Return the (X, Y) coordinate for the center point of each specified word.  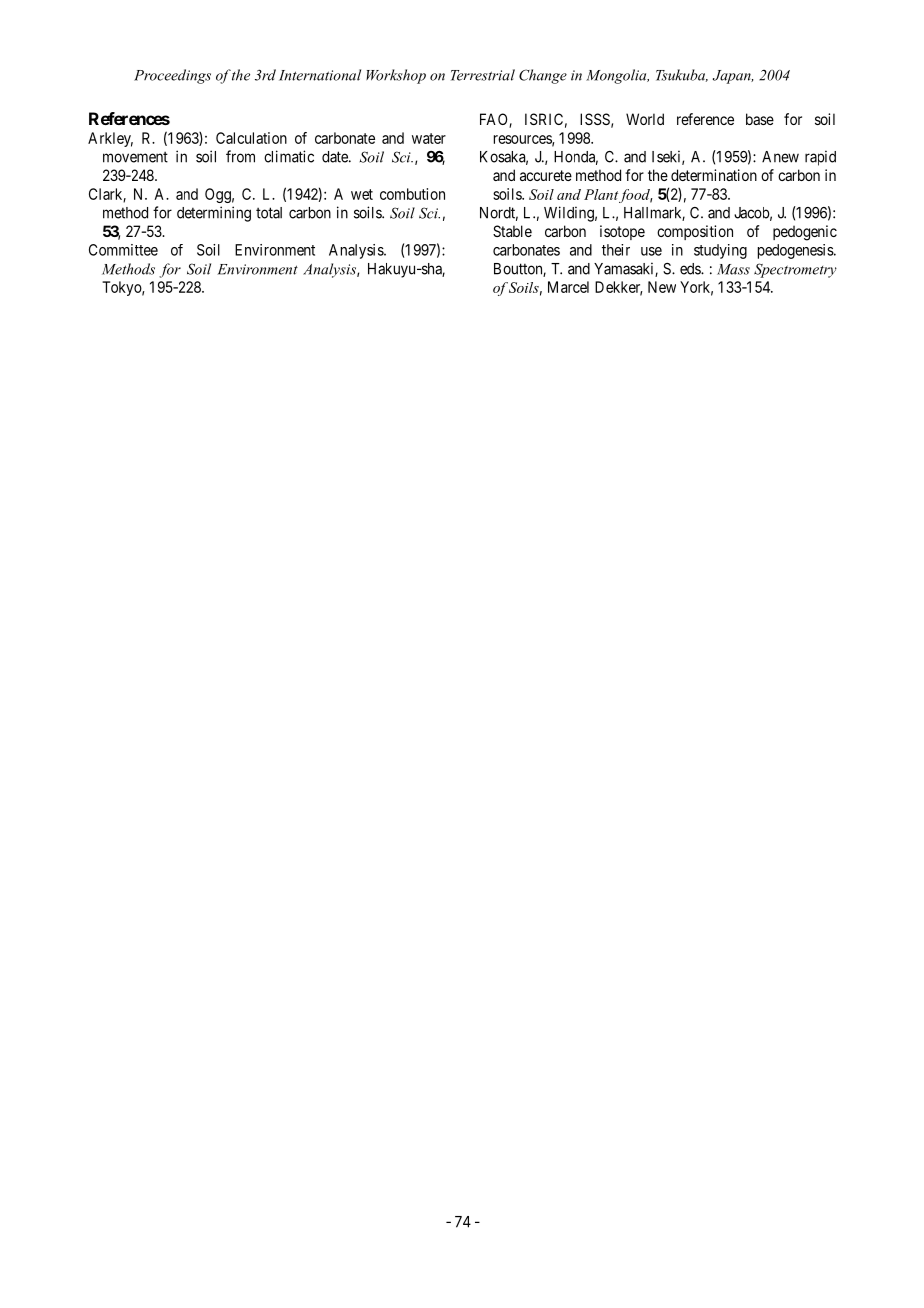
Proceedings (172, 76)
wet (362, 194)
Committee (123, 250)
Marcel (568, 287)
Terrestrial (483, 75)
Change (543, 76)
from (240, 156)
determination (714, 175)
